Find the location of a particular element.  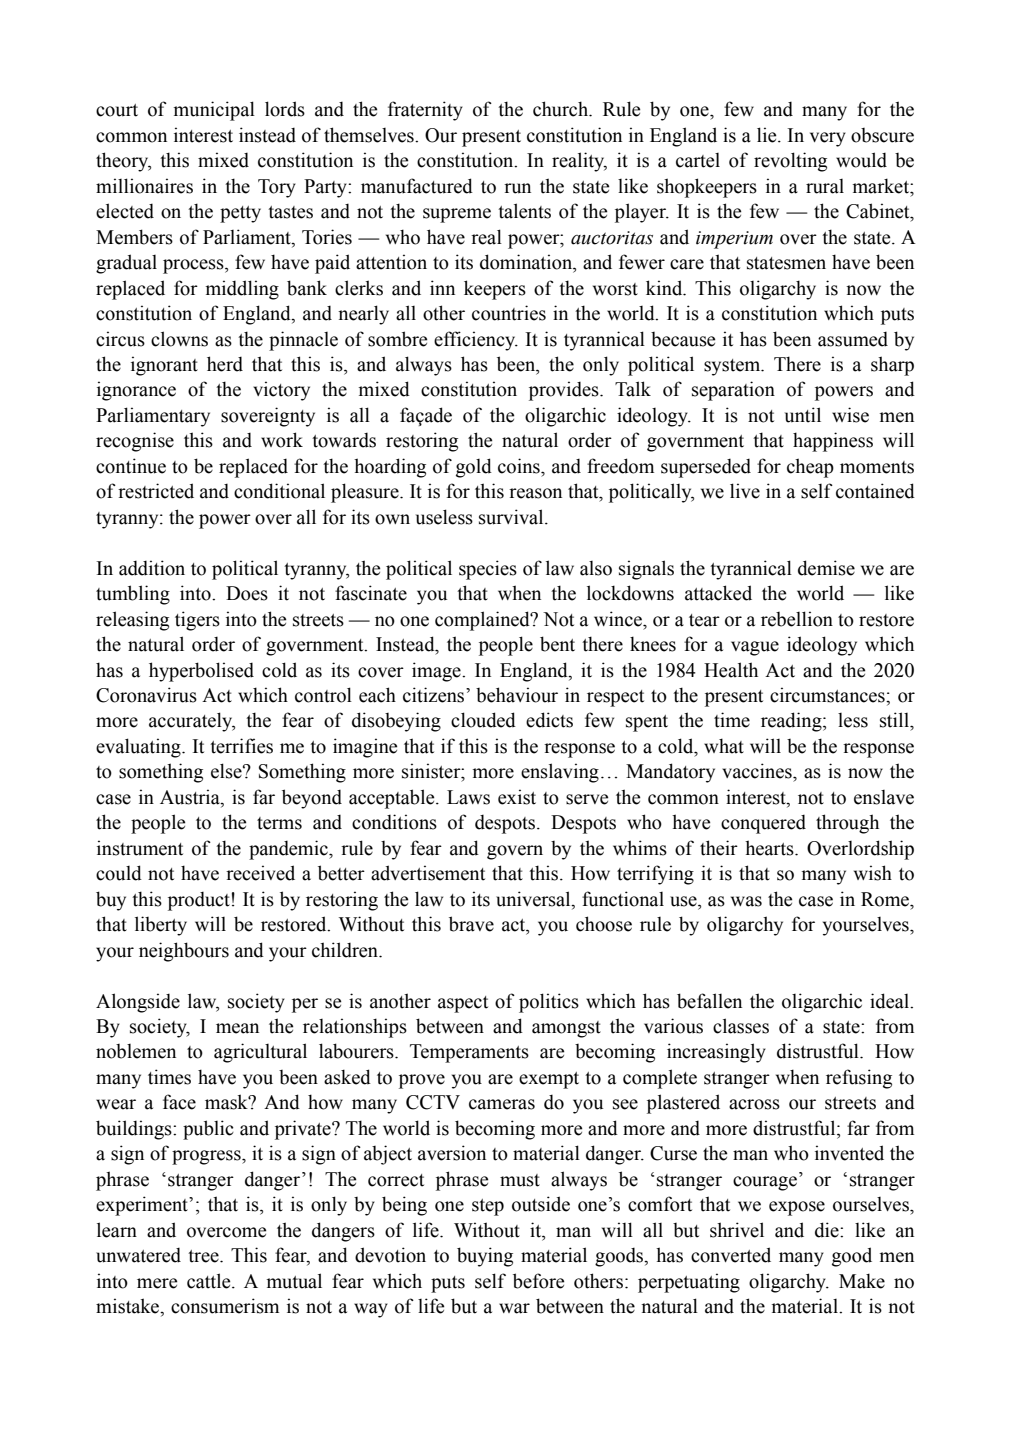

municipal is located at coordinates (214, 111).
